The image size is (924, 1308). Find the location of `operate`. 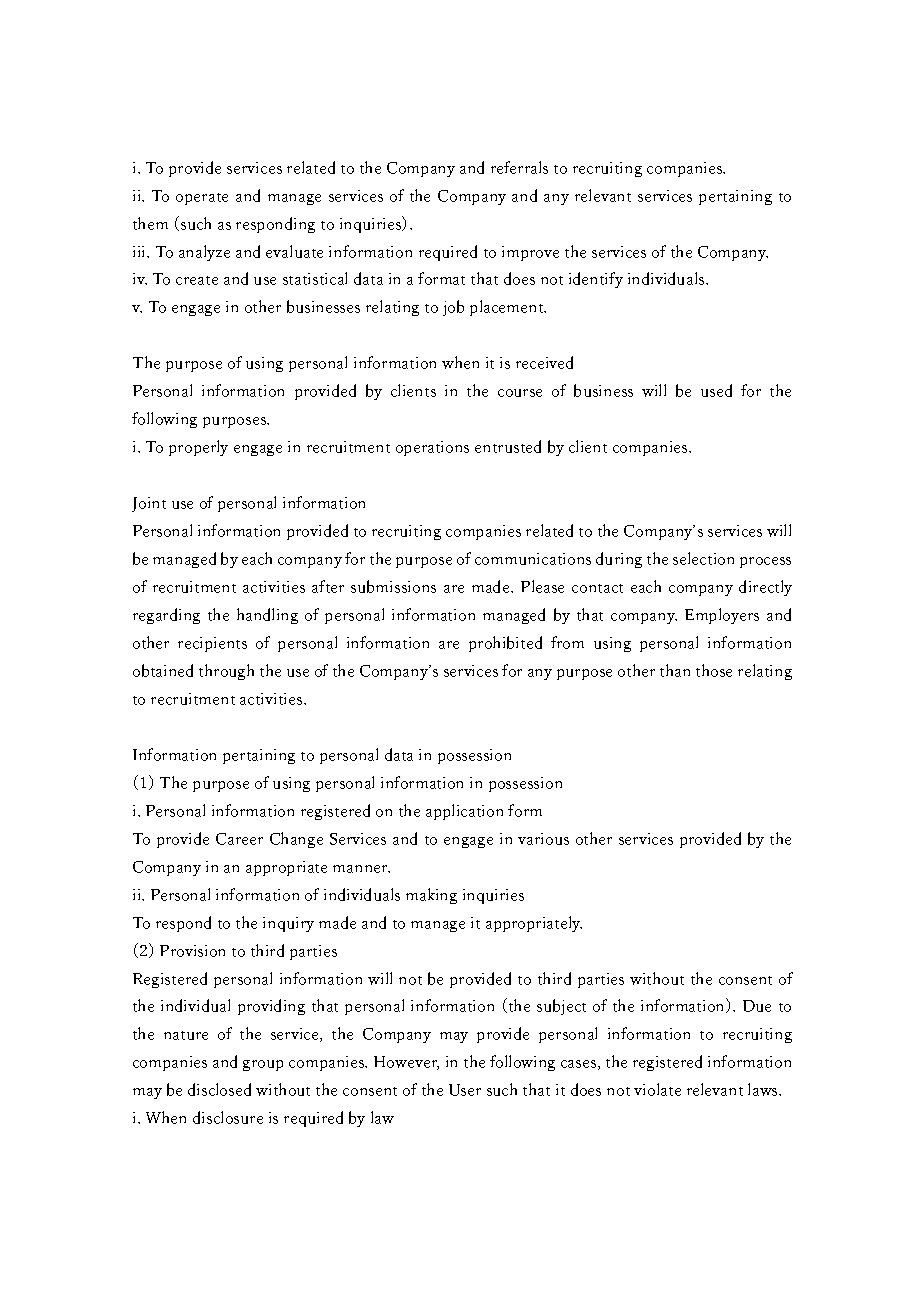

operate is located at coordinates (202, 199).
